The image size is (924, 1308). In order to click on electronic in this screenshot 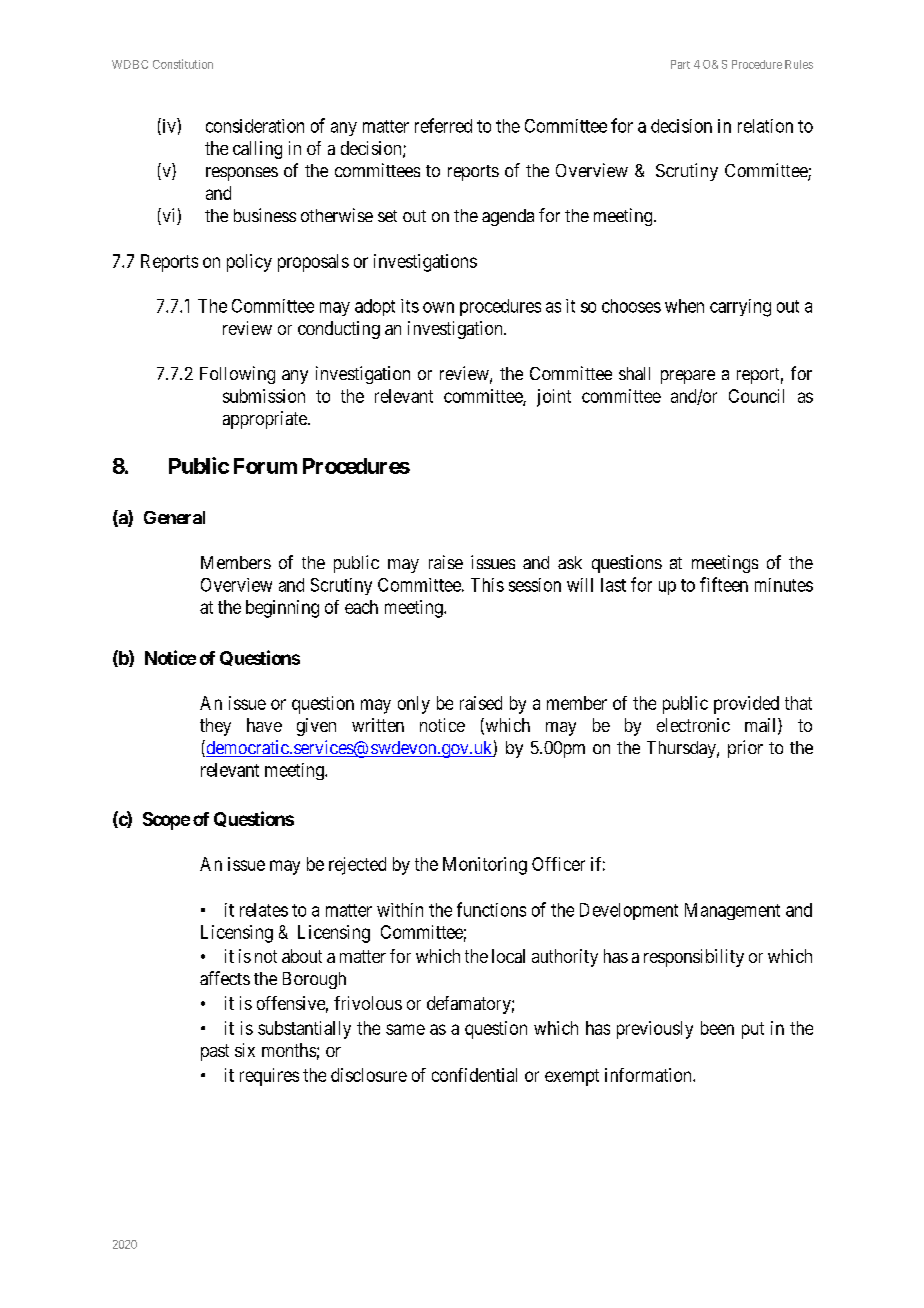, I will do `click(693, 725)`.
